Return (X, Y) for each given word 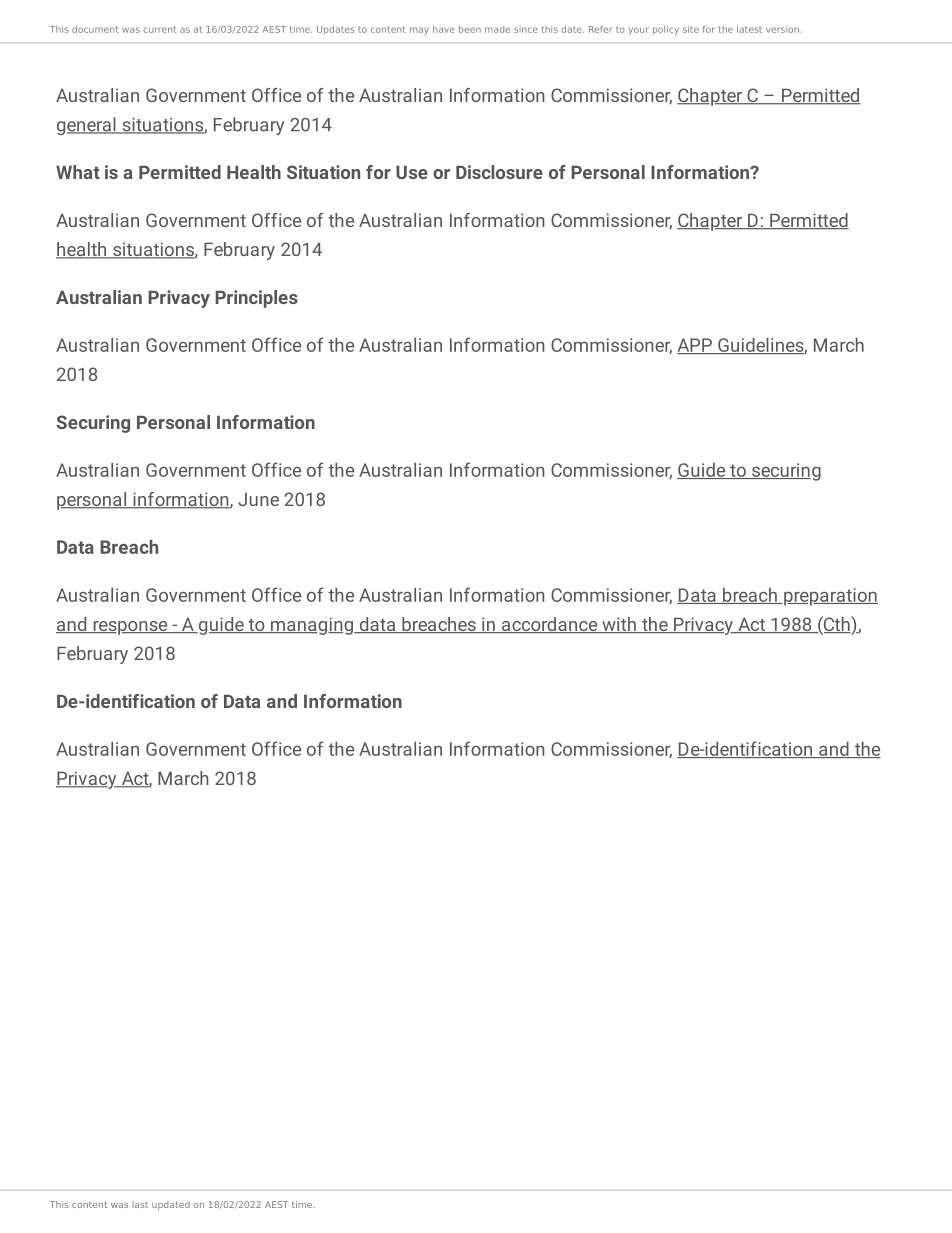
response (130, 628)
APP (695, 346)
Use (412, 172)
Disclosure (499, 172)
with (619, 625)
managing (312, 626)
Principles (256, 299)
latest (749, 29)
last (140, 1204)
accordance (550, 625)
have (444, 29)
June (258, 499)
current (159, 29)
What (78, 172)
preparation (830, 597)
